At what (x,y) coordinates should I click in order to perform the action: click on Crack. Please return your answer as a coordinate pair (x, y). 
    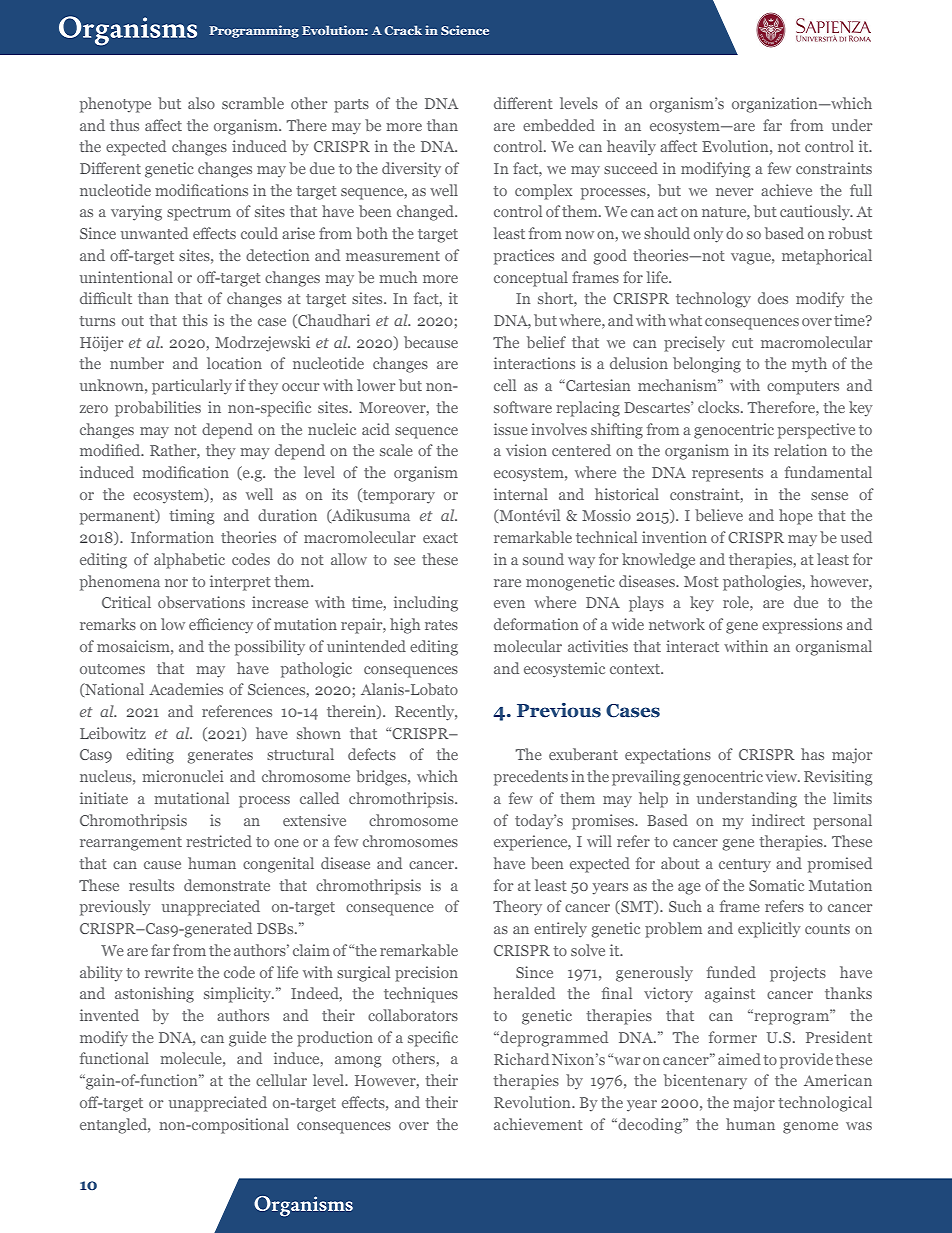
    Looking at the image, I should click on (403, 30).
